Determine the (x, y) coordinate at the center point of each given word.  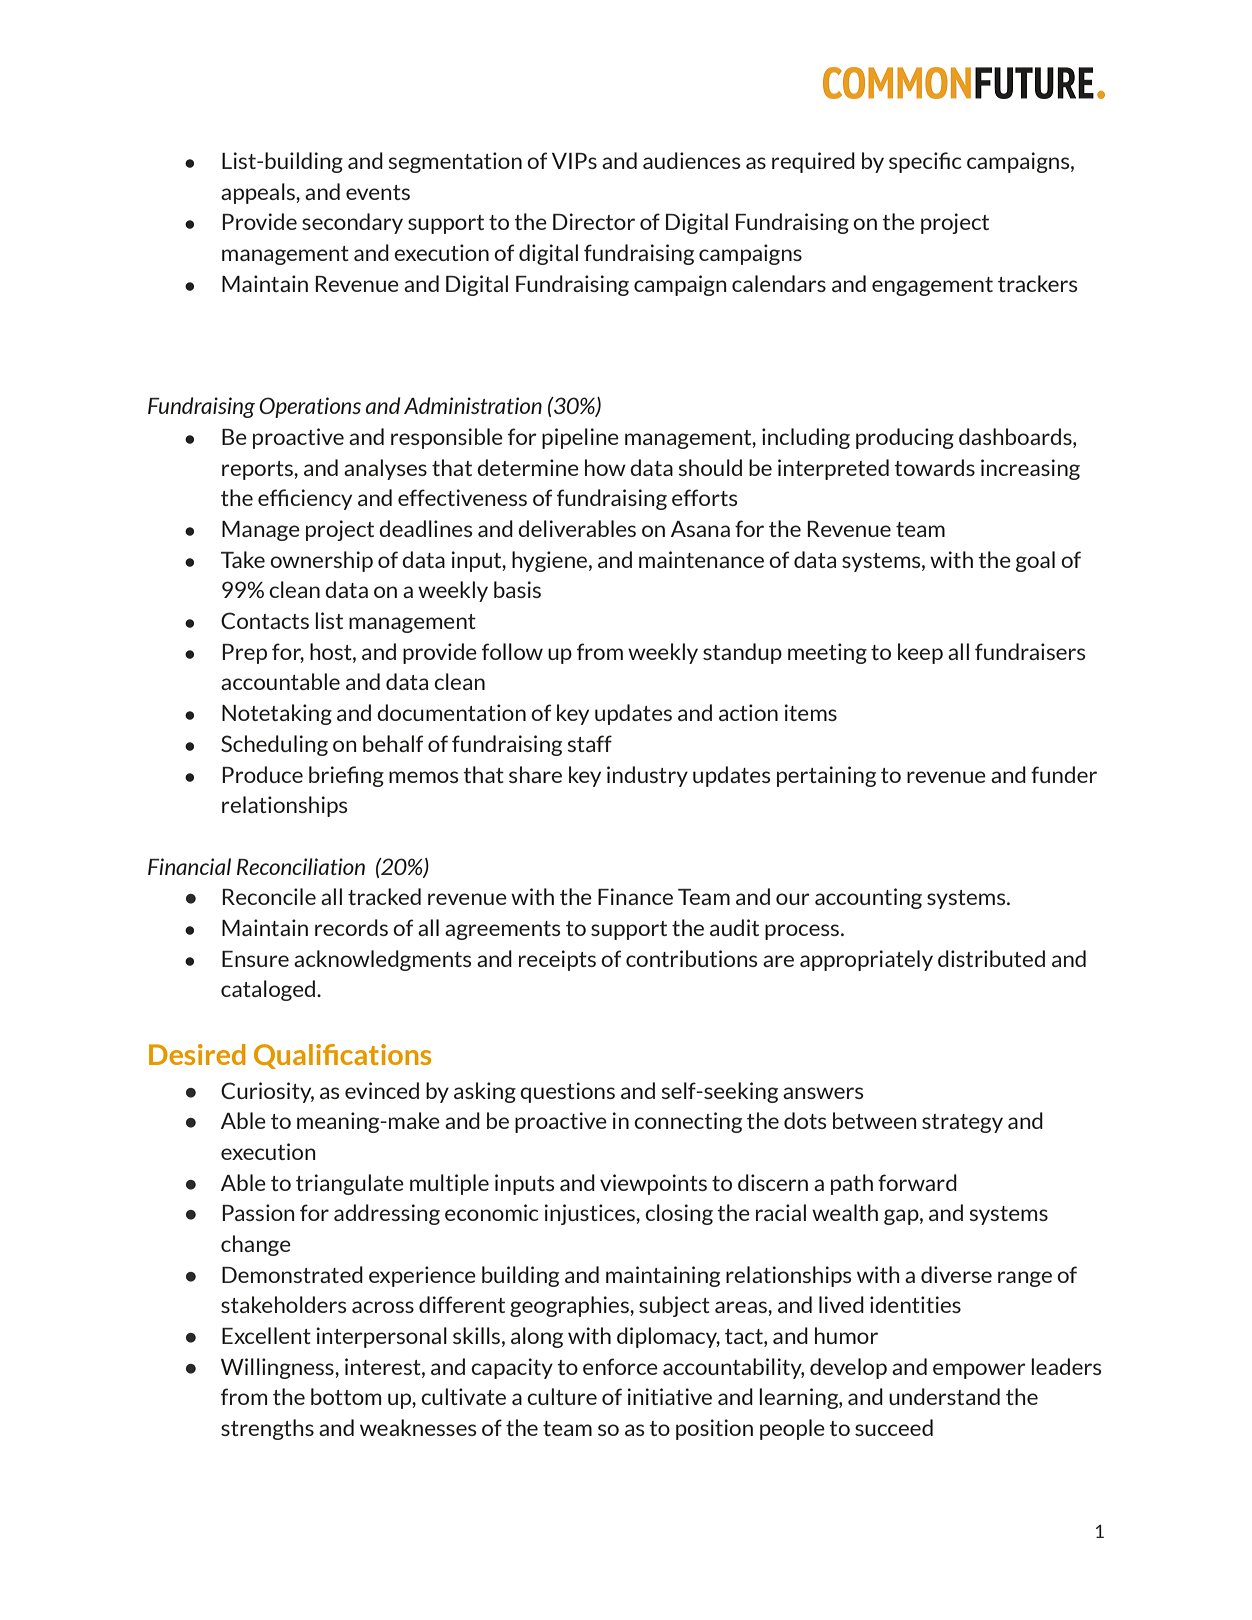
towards (934, 467)
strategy (962, 1123)
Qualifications (342, 1056)
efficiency (305, 499)
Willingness (278, 1368)
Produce (262, 774)
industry (647, 776)
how (605, 467)
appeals (259, 193)
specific (925, 162)
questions (567, 1092)
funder (1064, 774)
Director (594, 221)
